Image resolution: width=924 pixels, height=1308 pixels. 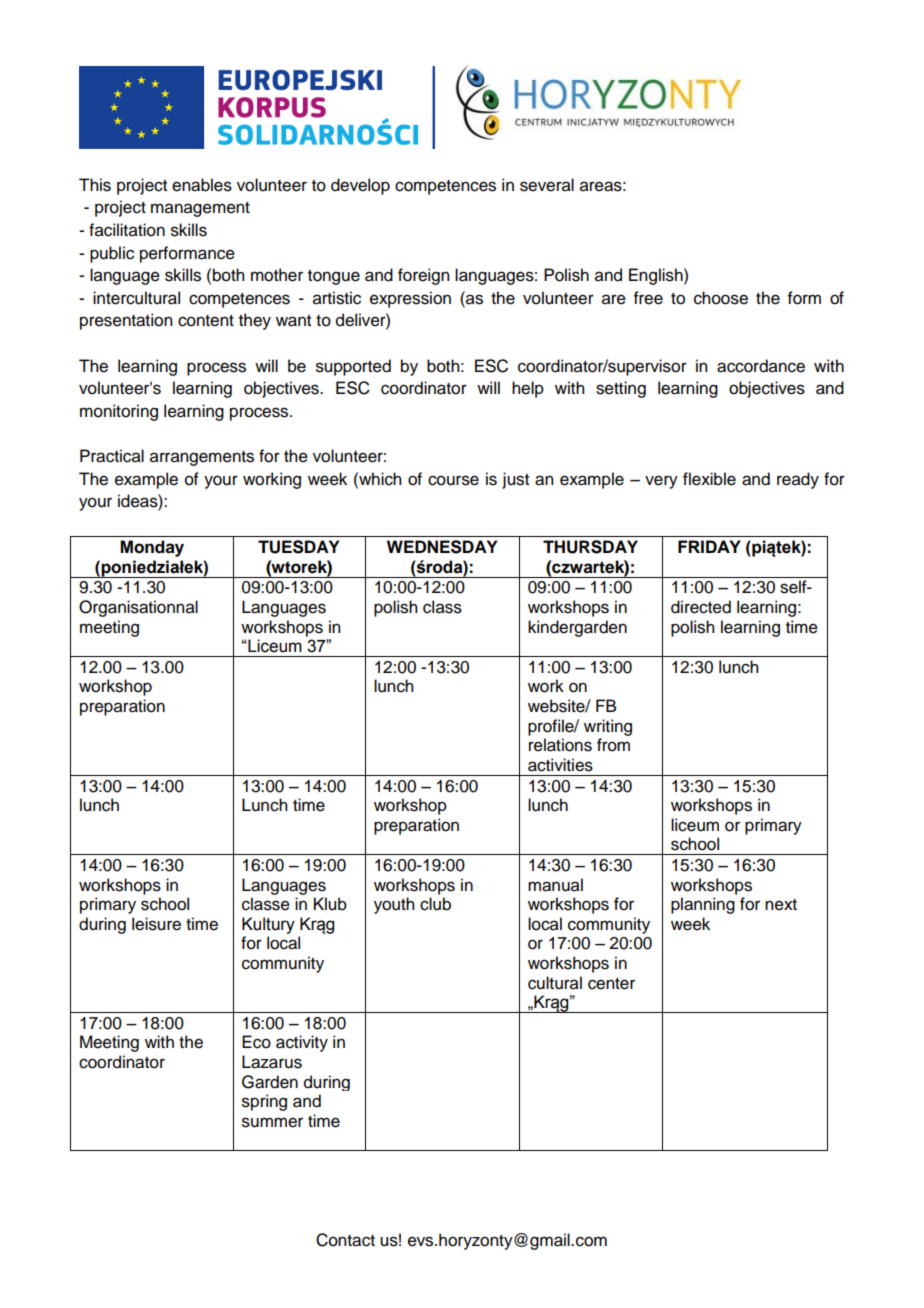 What do you see at coordinates (608, 727) in the screenshot?
I see `writing` at bounding box center [608, 727].
